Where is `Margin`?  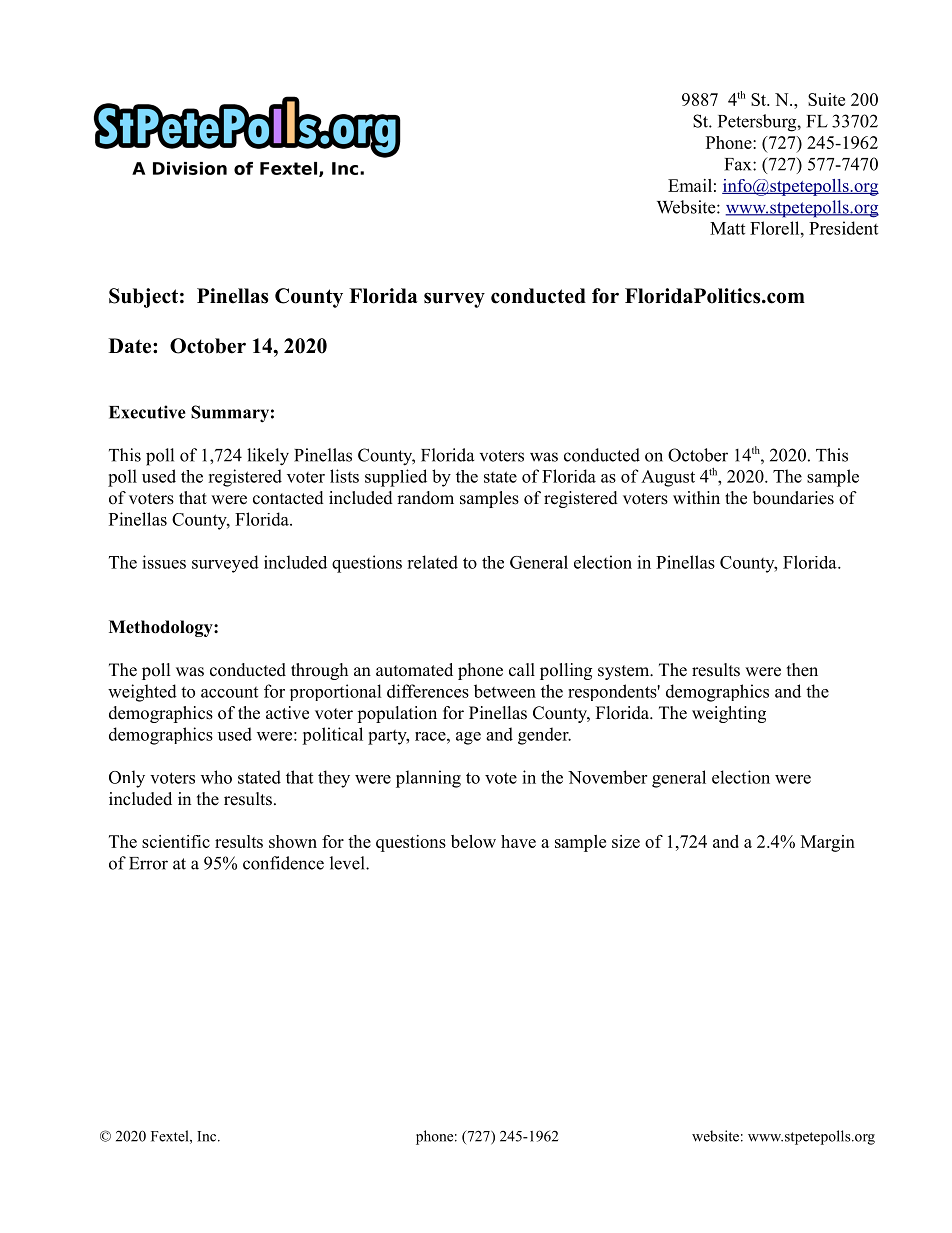 Margin is located at coordinates (828, 843).
